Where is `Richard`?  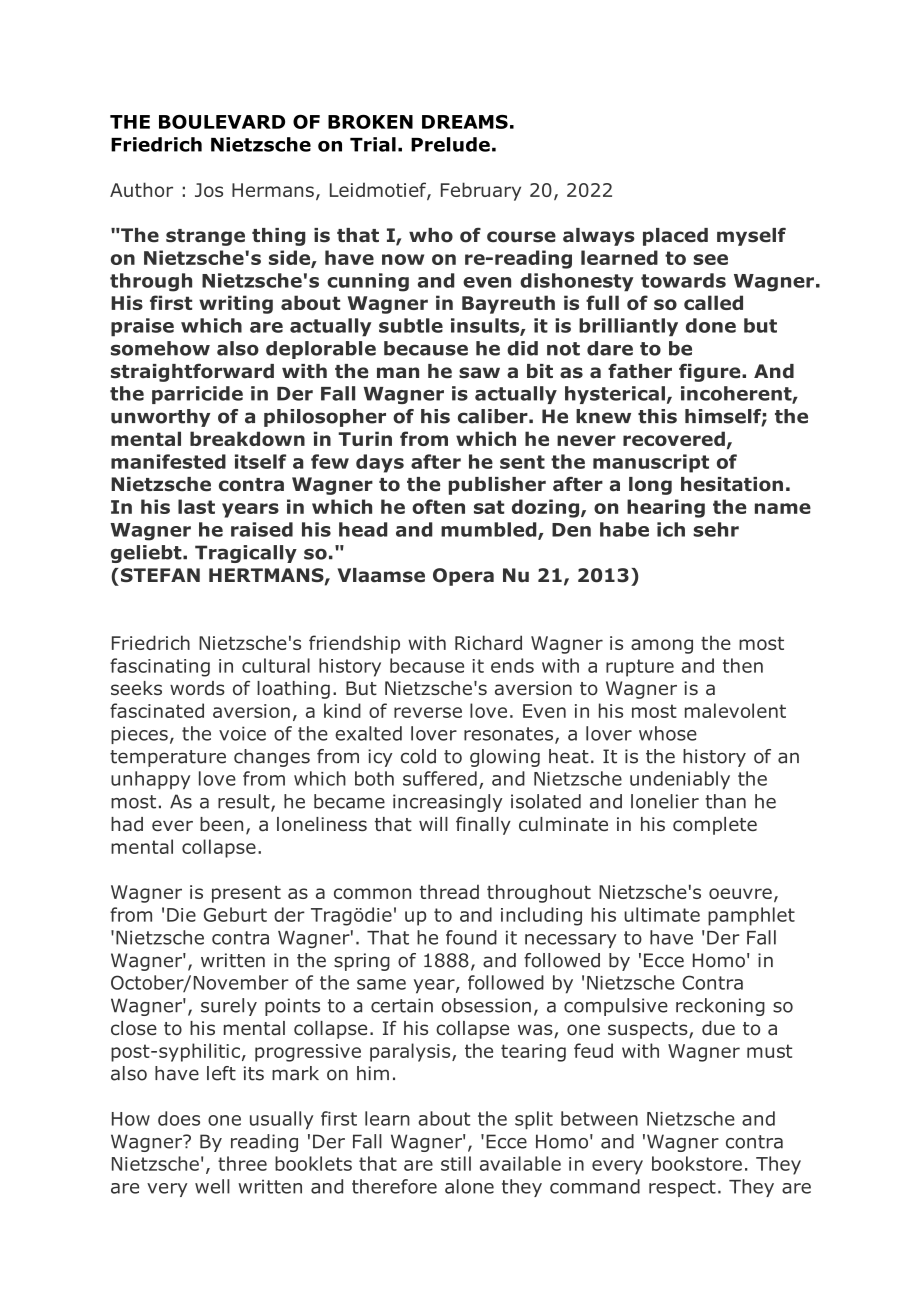 Richard is located at coordinates (488, 642).
